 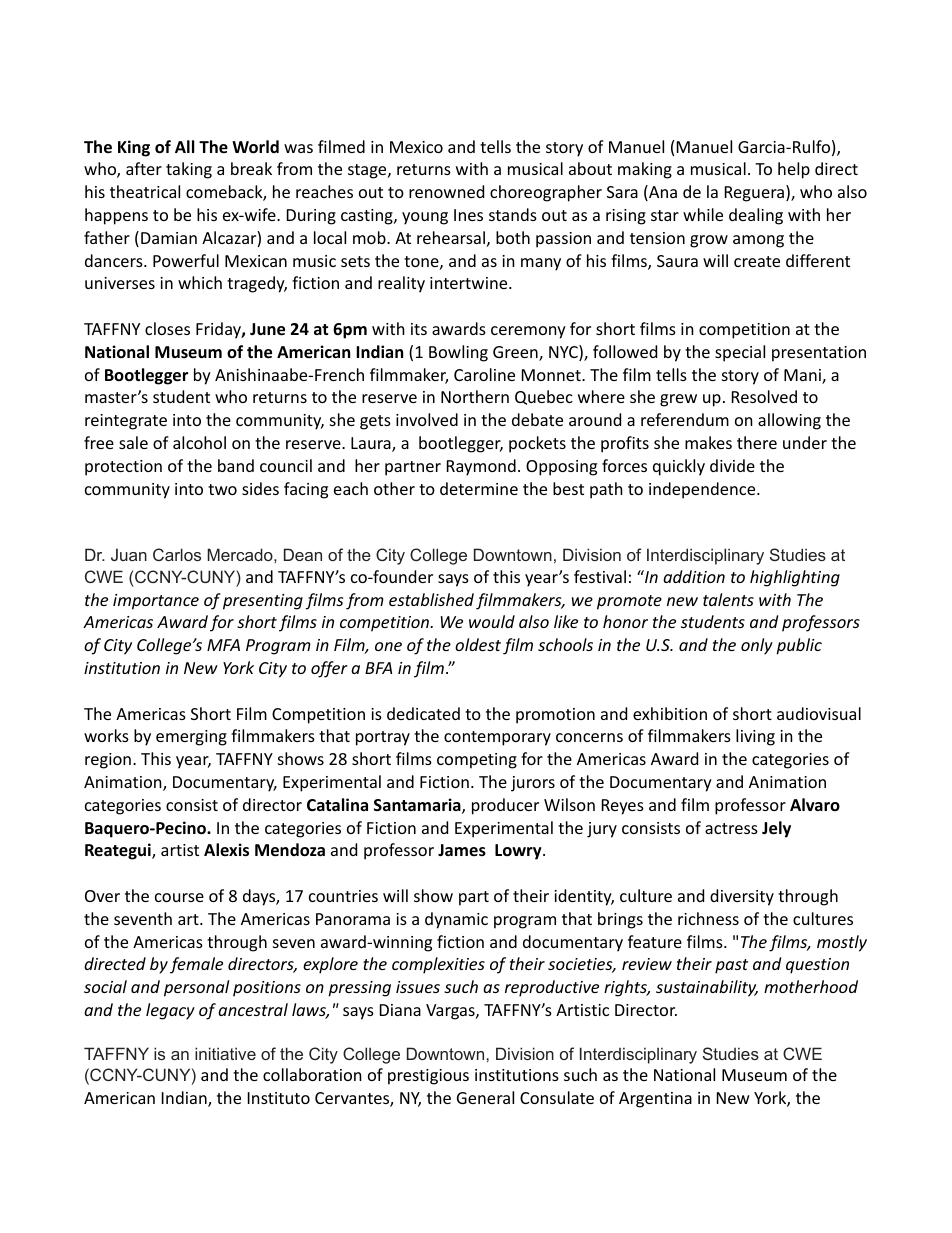 What do you see at coordinates (428, 1077) in the screenshot?
I see `prestigious` at bounding box center [428, 1077].
